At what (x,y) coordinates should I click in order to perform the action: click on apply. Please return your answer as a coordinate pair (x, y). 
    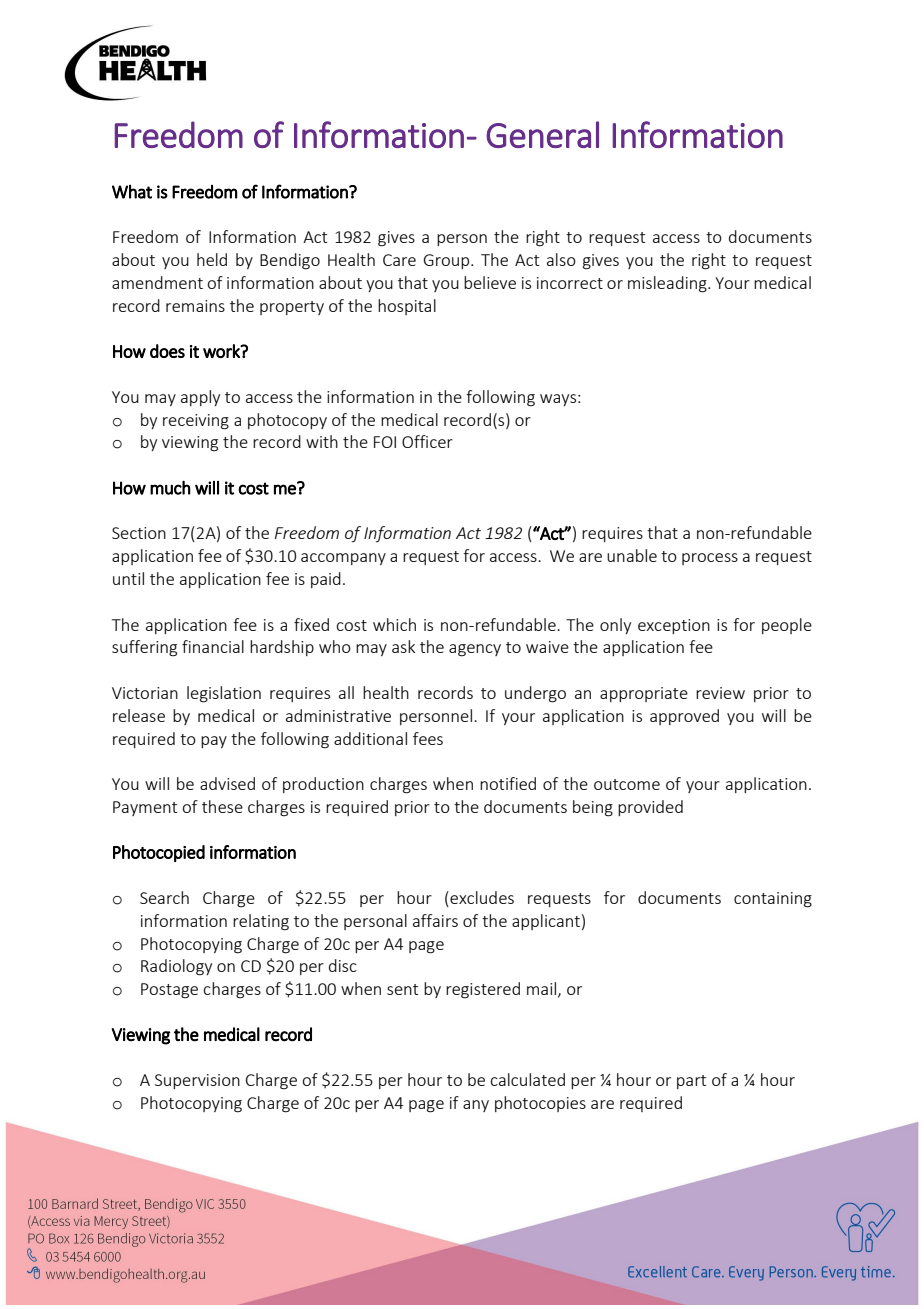
    Looking at the image, I should click on (200, 398).
